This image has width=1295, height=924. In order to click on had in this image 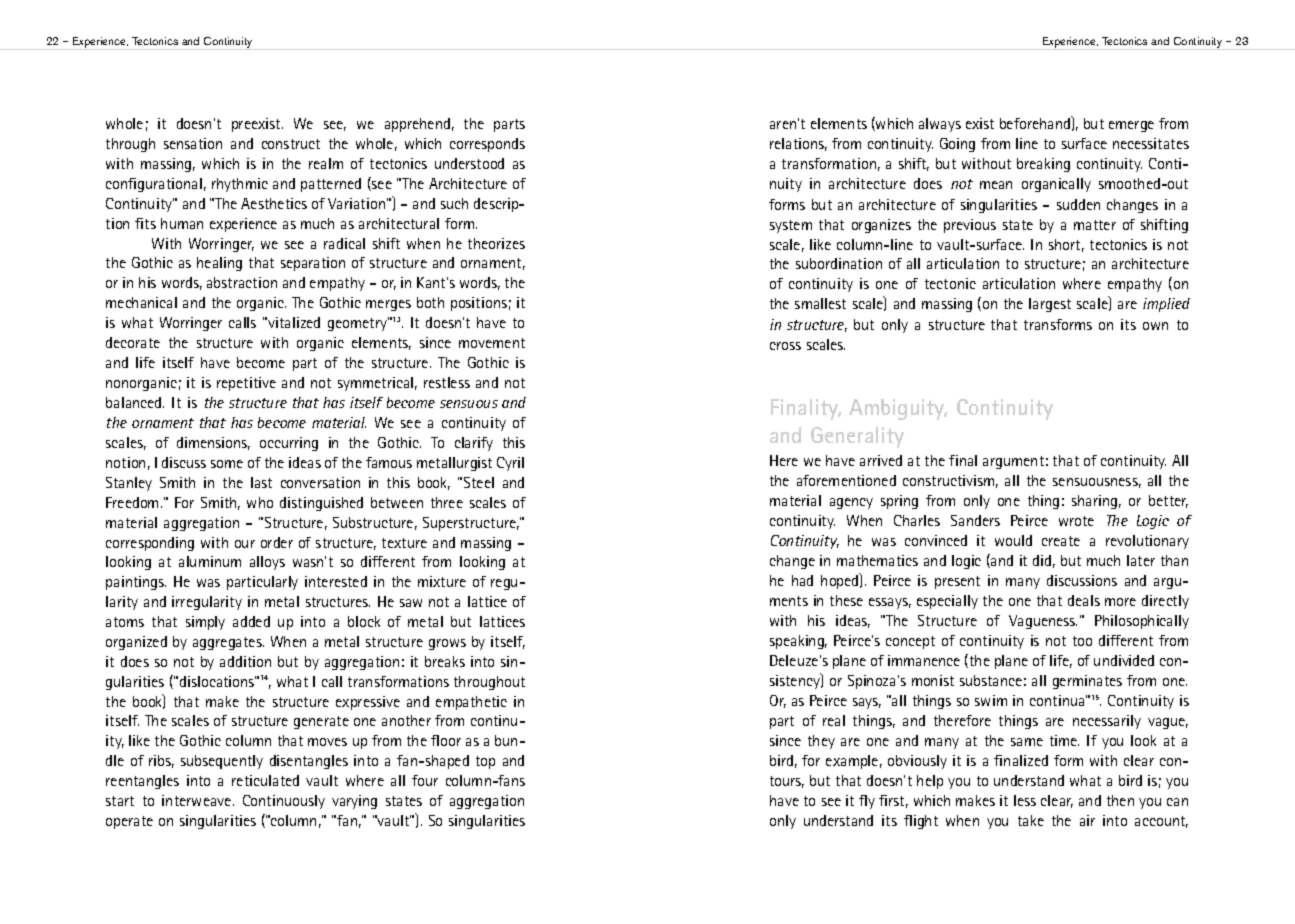, I will do `click(802, 580)`.
